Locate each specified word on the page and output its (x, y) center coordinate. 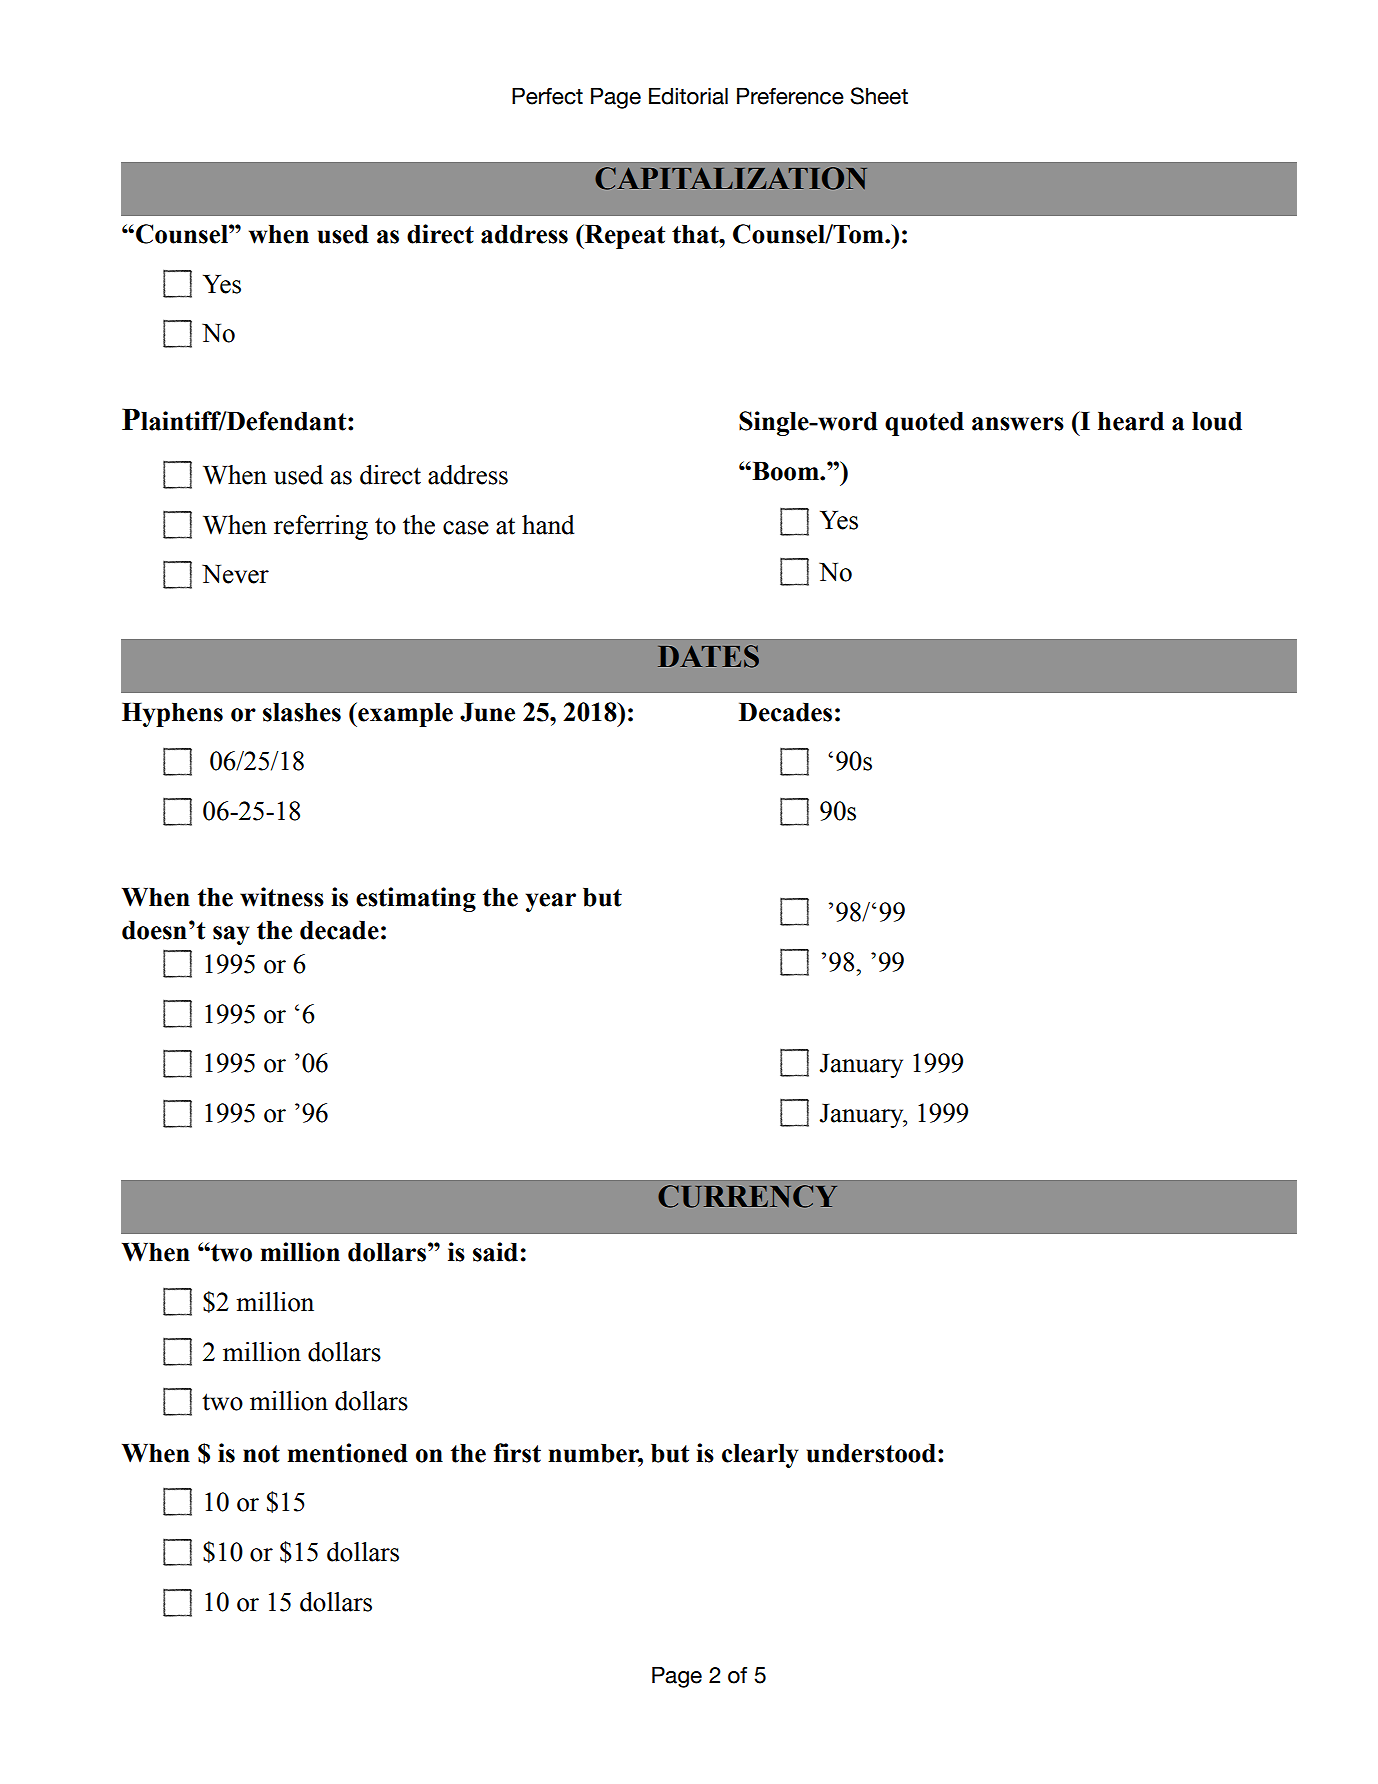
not (261, 1454)
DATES (708, 656)
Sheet (879, 96)
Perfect (547, 96)
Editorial (688, 96)
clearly (760, 1456)
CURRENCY (747, 1196)
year (551, 902)
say (231, 935)
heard (1131, 421)
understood (871, 1453)
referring (321, 527)
